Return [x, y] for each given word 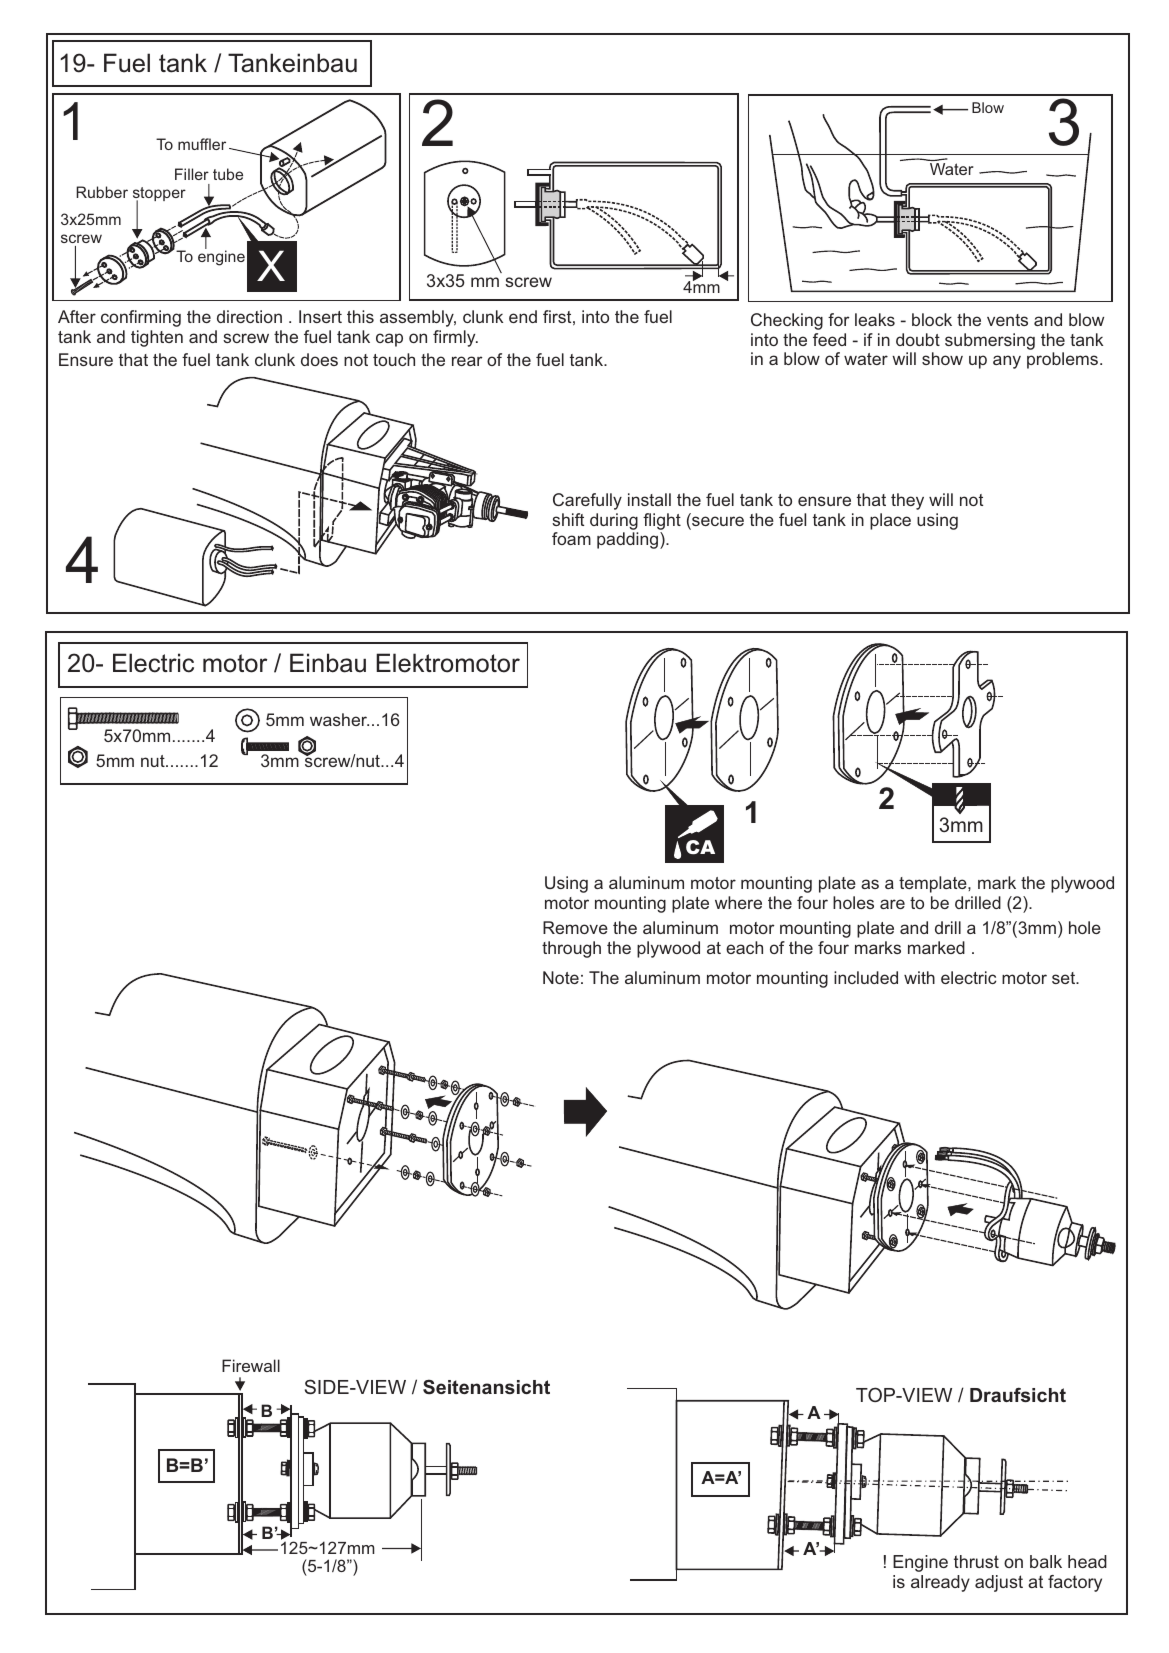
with [919, 977]
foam [571, 538]
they [907, 501]
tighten [157, 338]
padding [629, 540]
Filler [192, 174]
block [932, 319]
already [940, 1583]
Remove [575, 927]
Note [561, 977]
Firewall [251, 1365]
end [523, 316]
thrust [976, 1561]
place [890, 521]
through [571, 949]
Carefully [587, 501]
